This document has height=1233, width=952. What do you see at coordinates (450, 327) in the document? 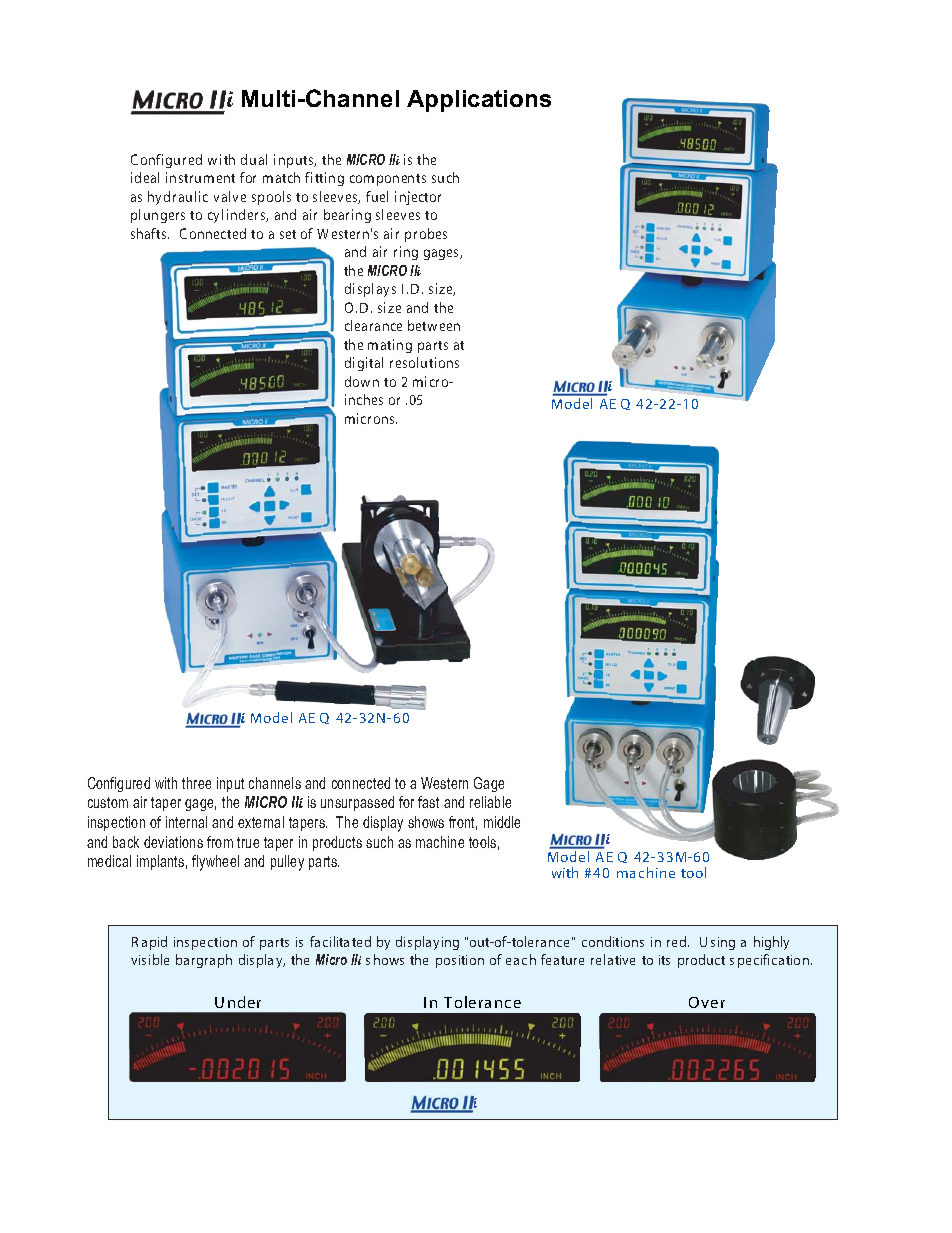
I see `een` at bounding box center [450, 327].
